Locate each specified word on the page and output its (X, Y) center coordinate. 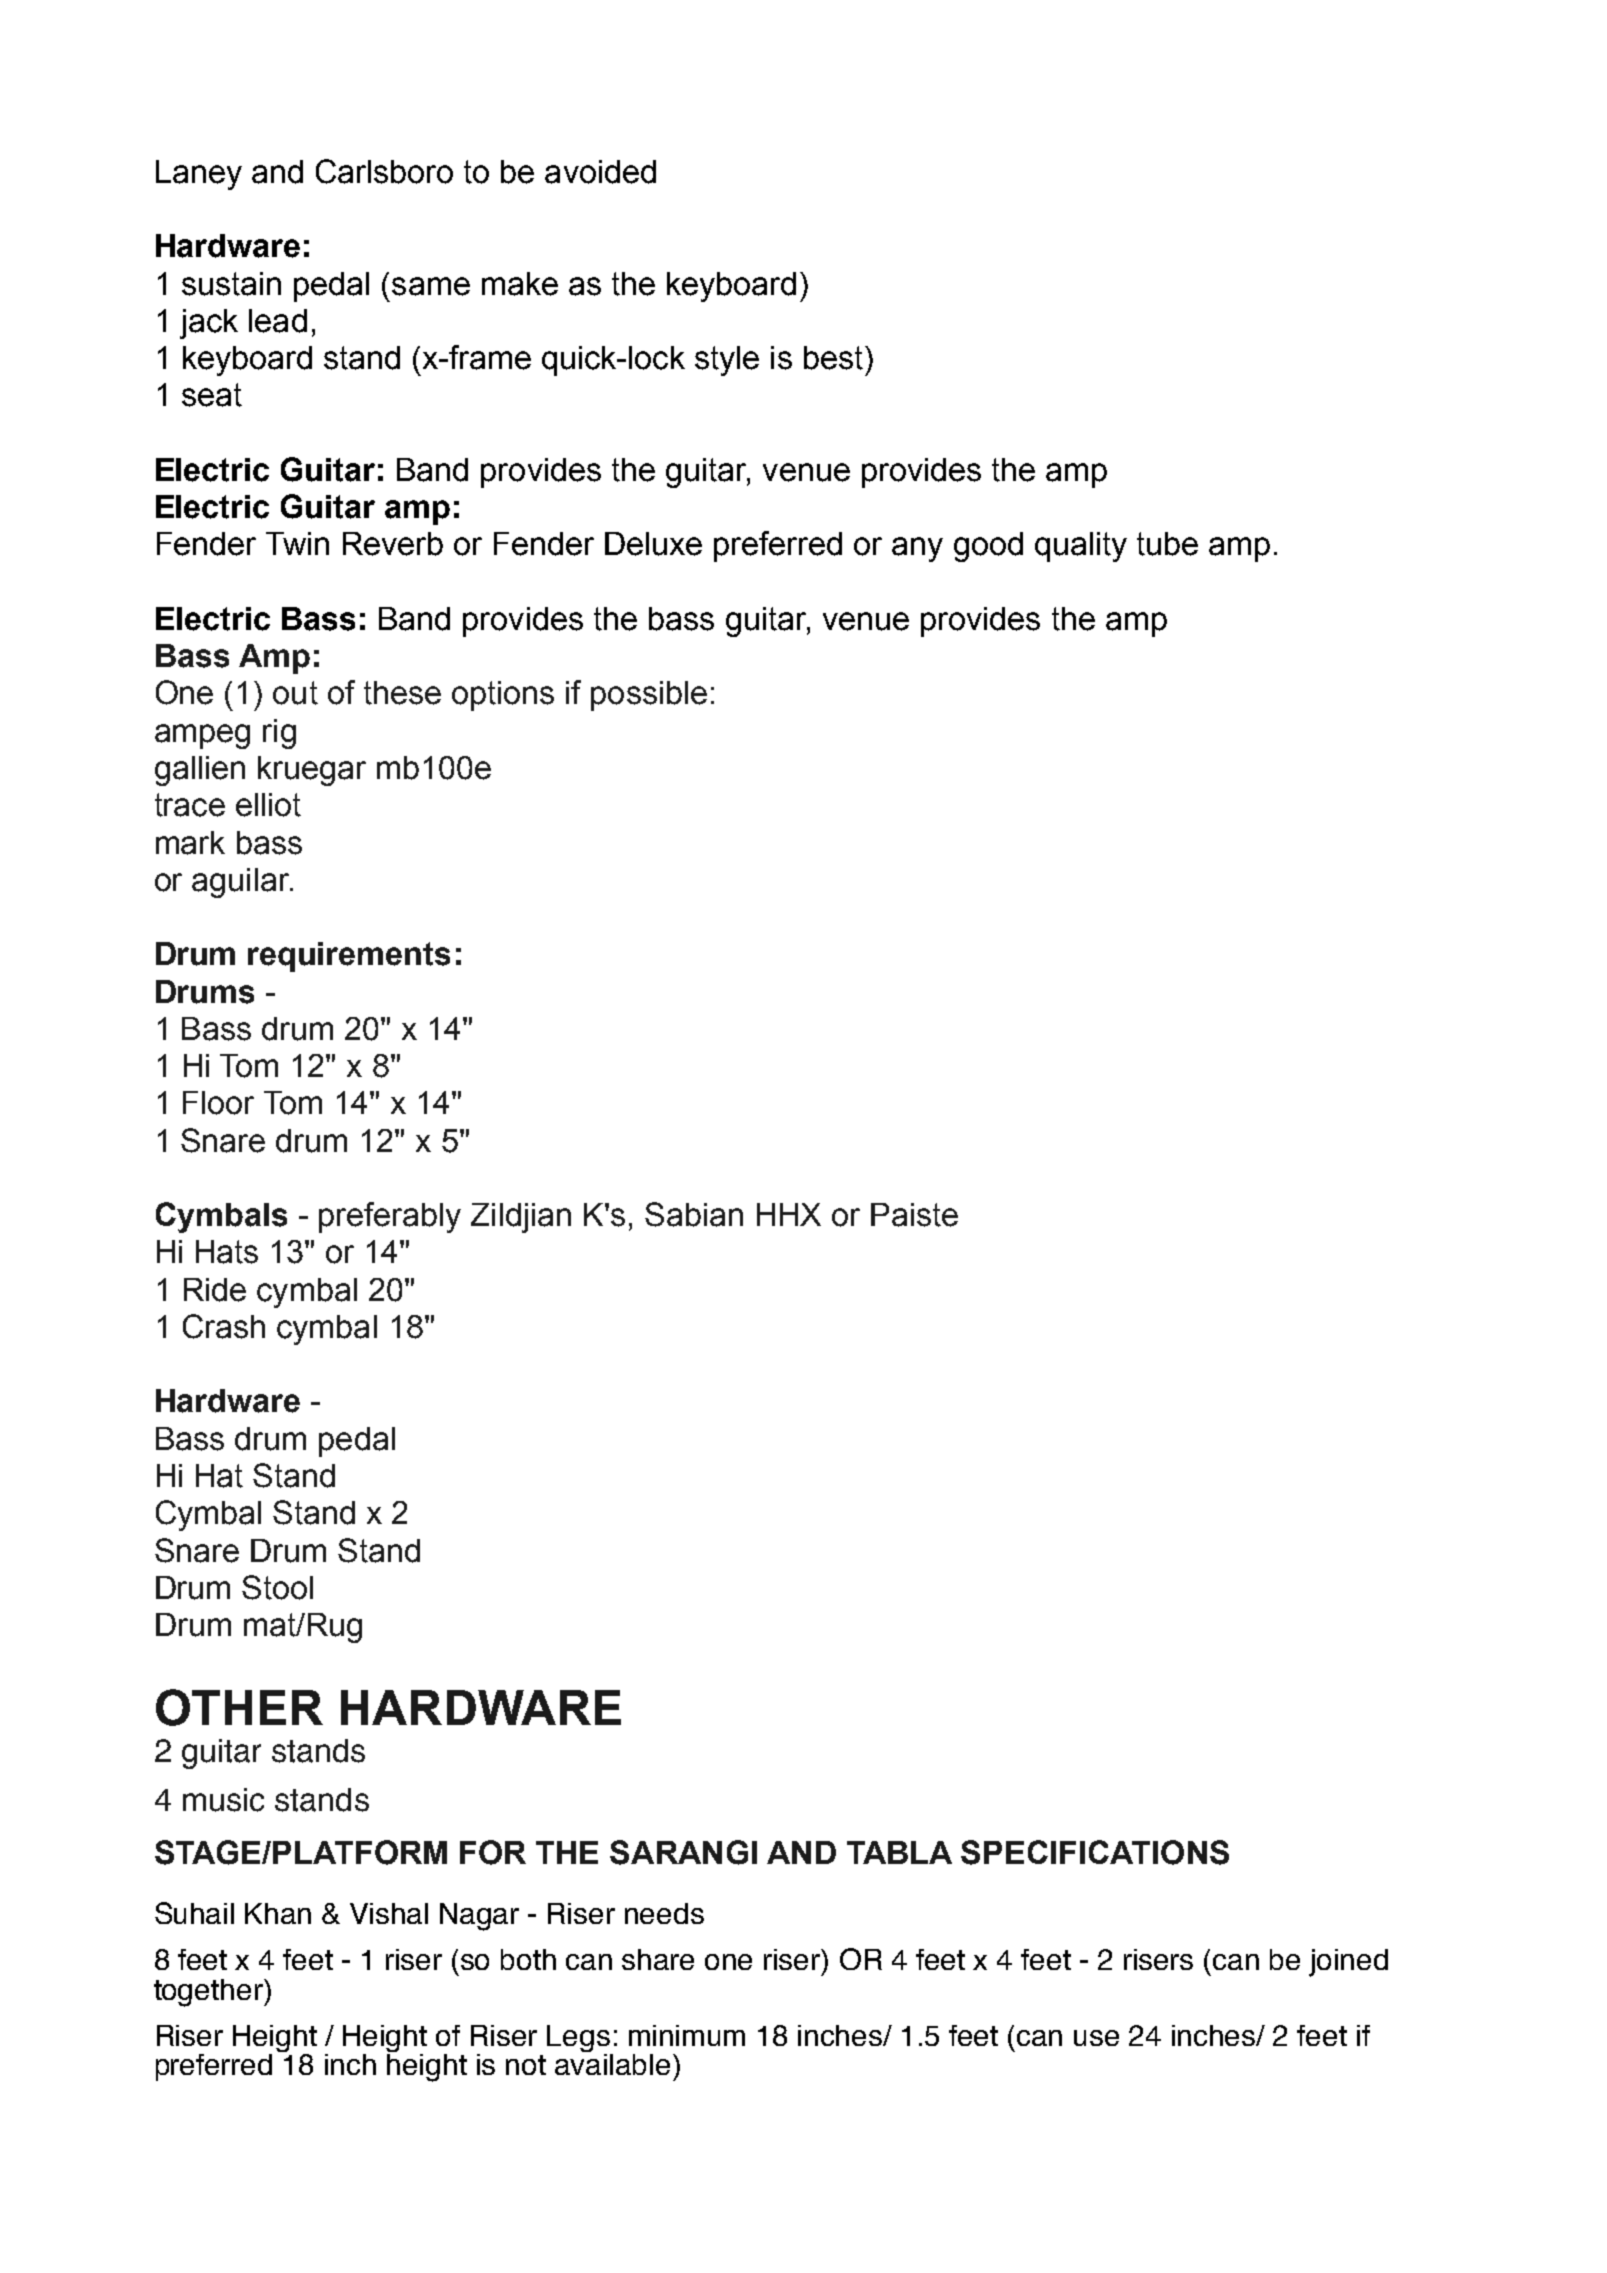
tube (1167, 544)
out (295, 693)
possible (649, 696)
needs (664, 1913)
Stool (277, 1587)
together (209, 1993)
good (988, 547)
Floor (218, 1103)
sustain (231, 284)
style (727, 361)
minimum (687, 2035)
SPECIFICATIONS (1095, 1852)
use (1096, 2038)
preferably (390, 1217)
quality (1081, 547)
